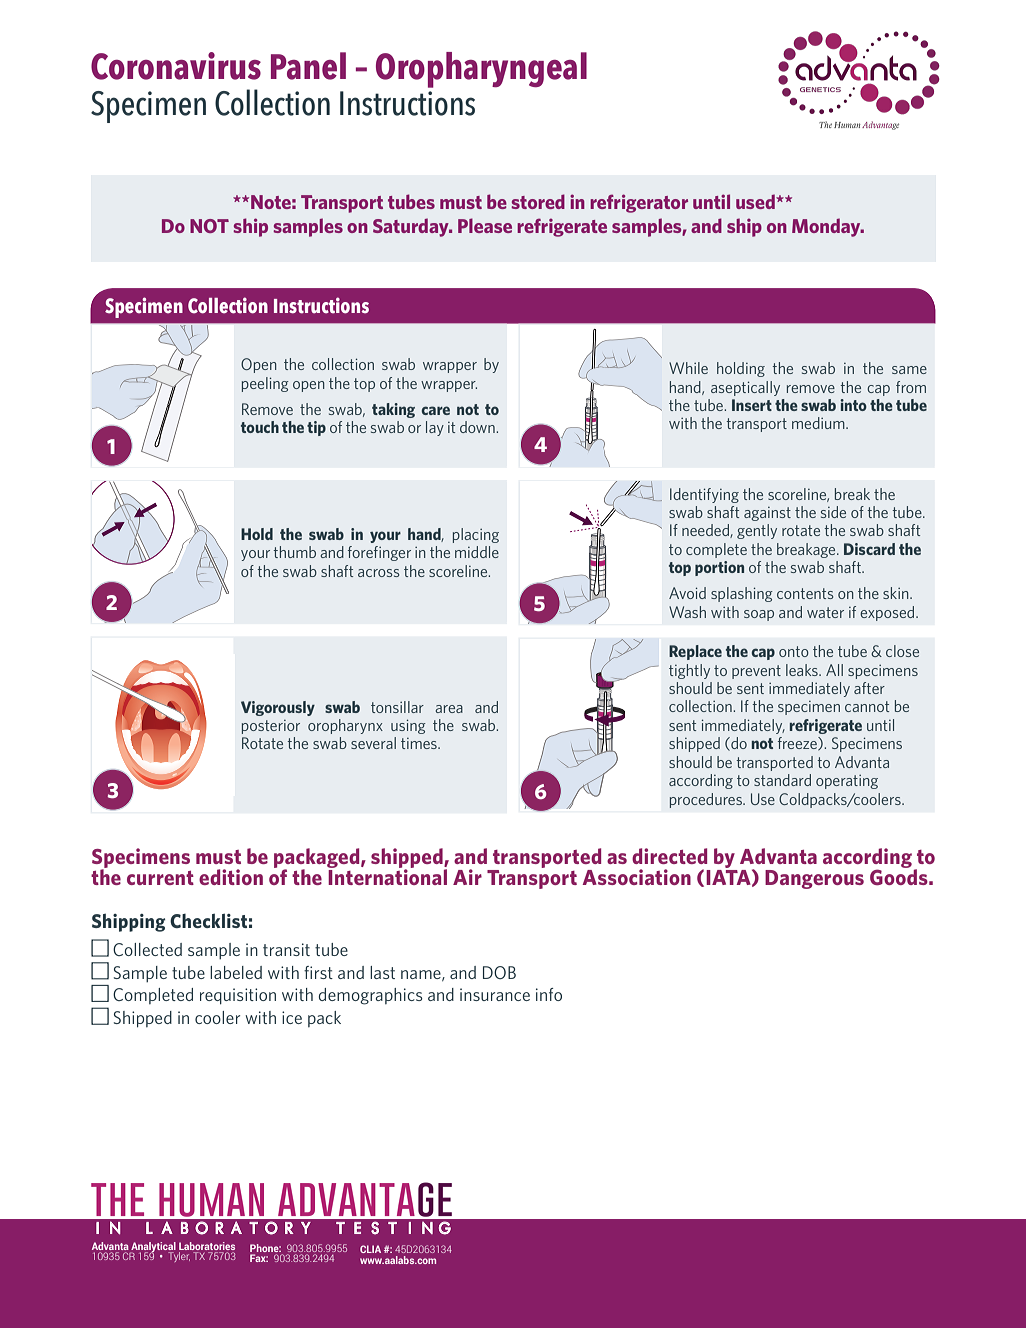  Describe the element at coordinates (228, 1228) in the document. I see `LABORATORY` at that location.
